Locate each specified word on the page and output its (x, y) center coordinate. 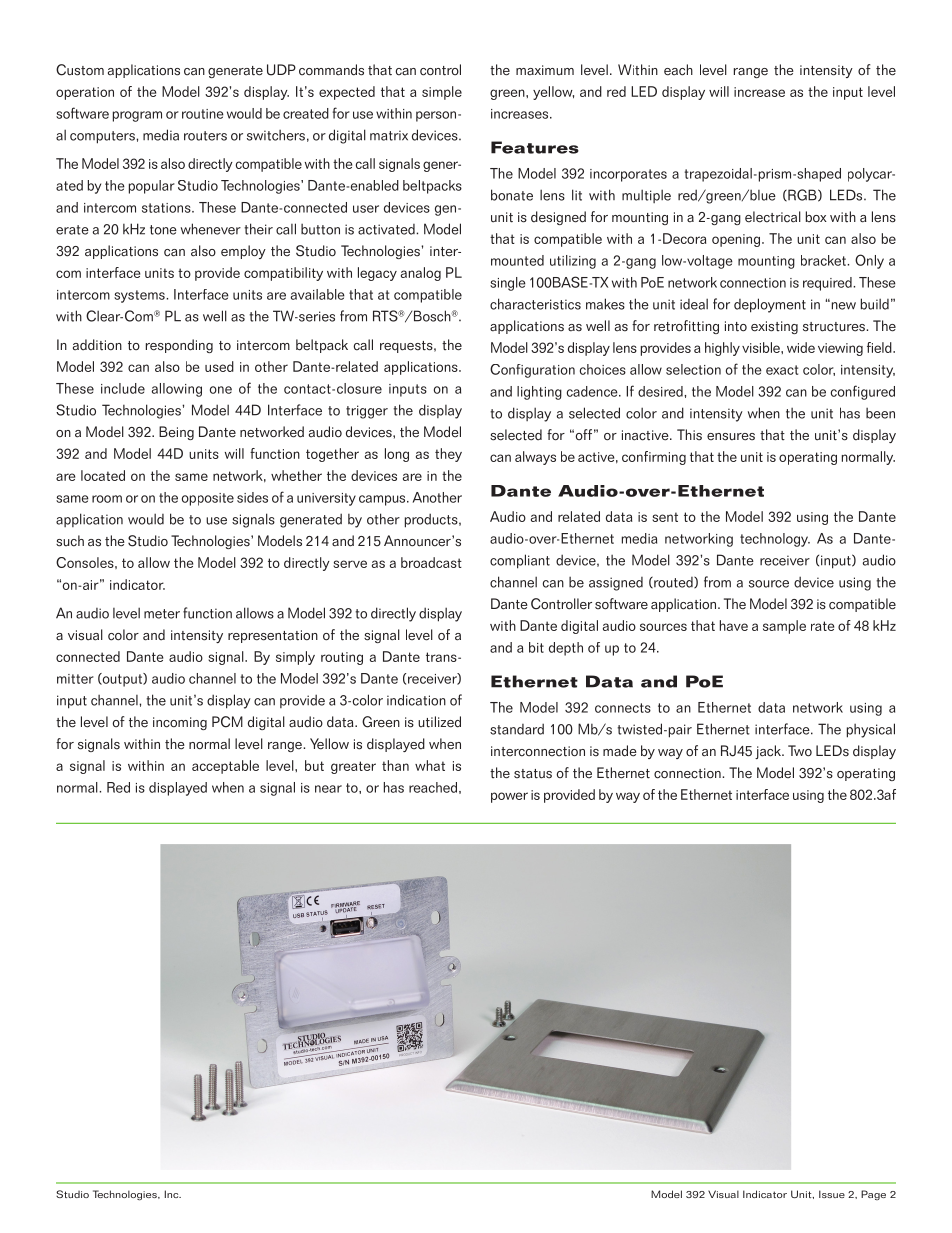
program (137, 116)
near (328, 789)
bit (536, 647)
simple (442, 93)
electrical (773, 217)
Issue (832, 1194)
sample (784, 627)
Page (873, 1195)
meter (162, 614)
